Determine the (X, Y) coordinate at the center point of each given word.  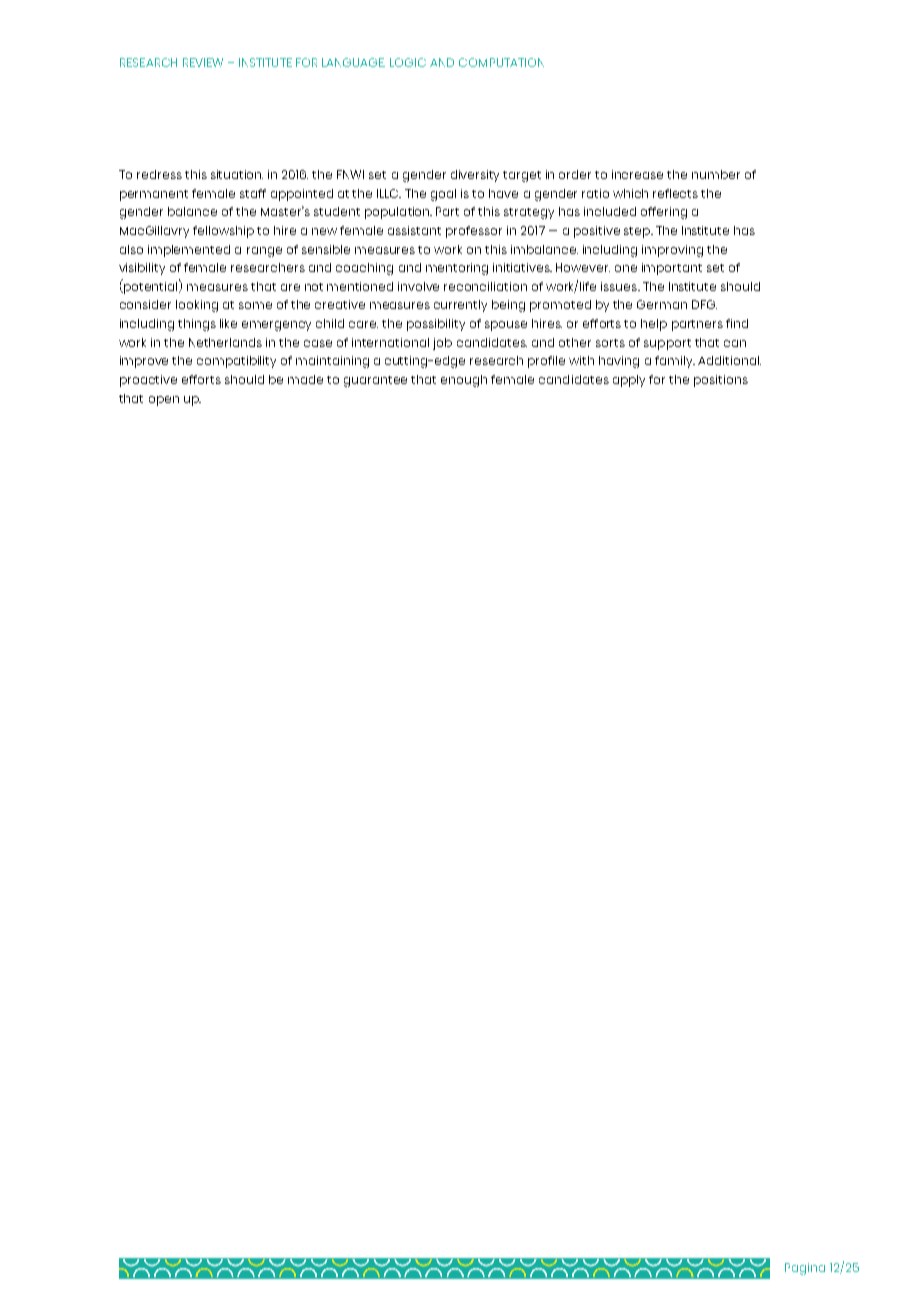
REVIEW (203, 62)
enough (464, 381)
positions (721, 381)
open (164, 401)
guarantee (375, 381)
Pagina (805, 1269)
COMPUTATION (501, 62)
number (716, 174)
